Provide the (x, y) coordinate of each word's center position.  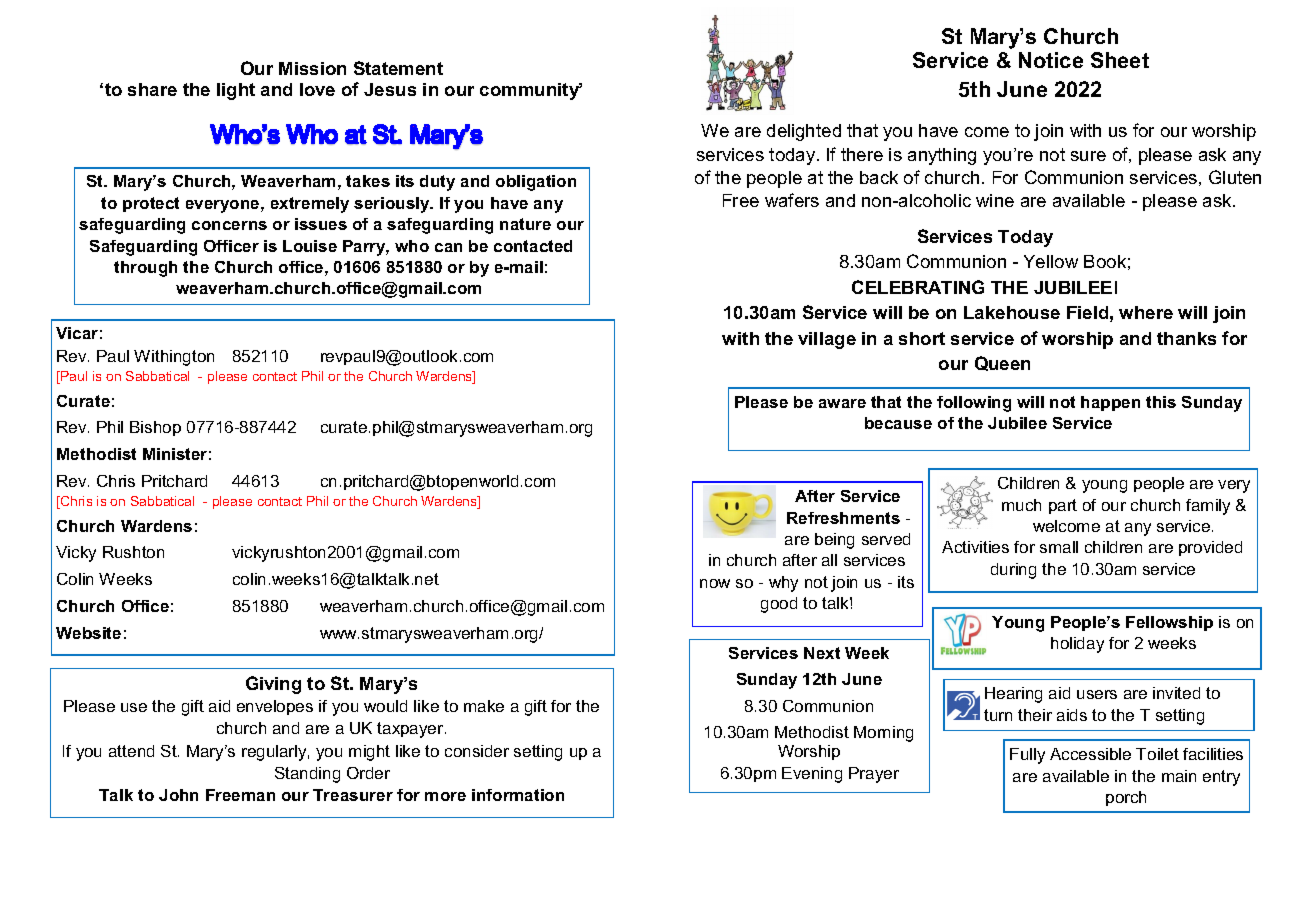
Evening (812, 775)
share (152, 89)
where (1146, 312)
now (715, 583)
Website (88, 633)
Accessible (1090, 754)
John (178, 795)
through (145, 269)
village (827, 340)
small (1059, 547)
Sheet (1120, 60)
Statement (398, 68)
